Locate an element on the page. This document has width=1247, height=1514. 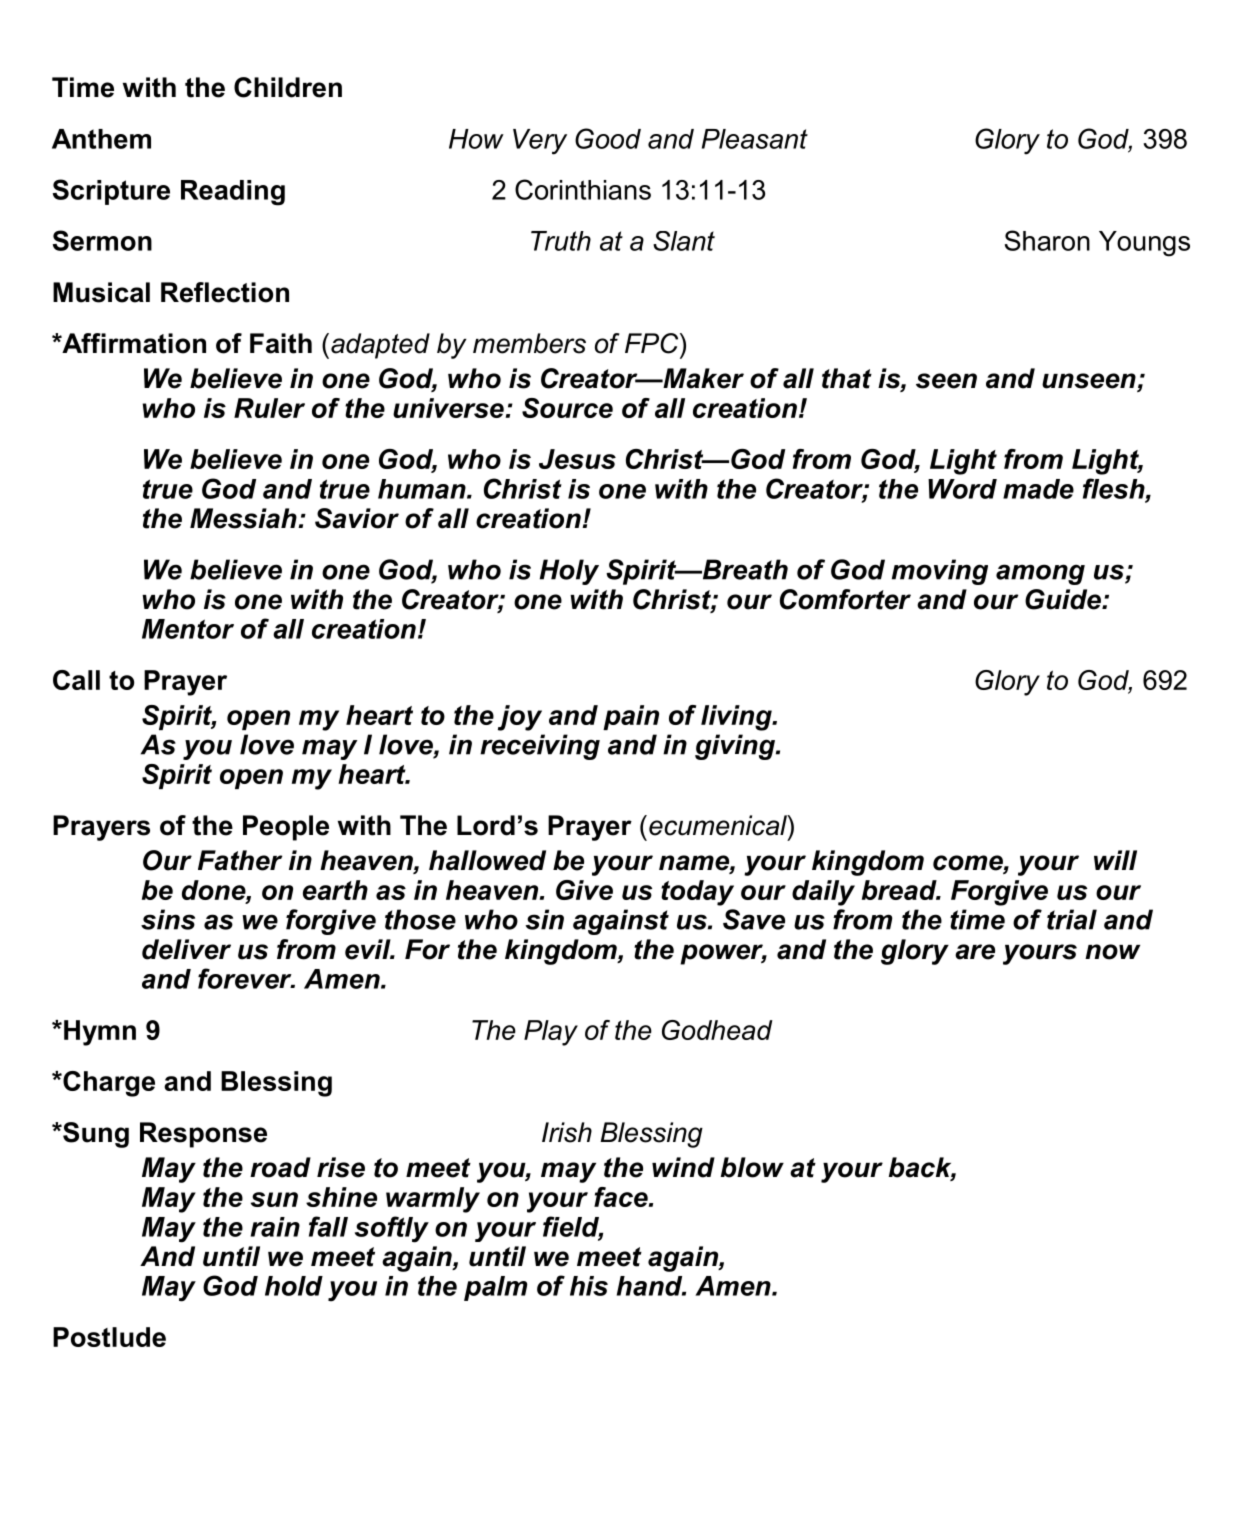
deliver is located at coordinates (186, 949).
